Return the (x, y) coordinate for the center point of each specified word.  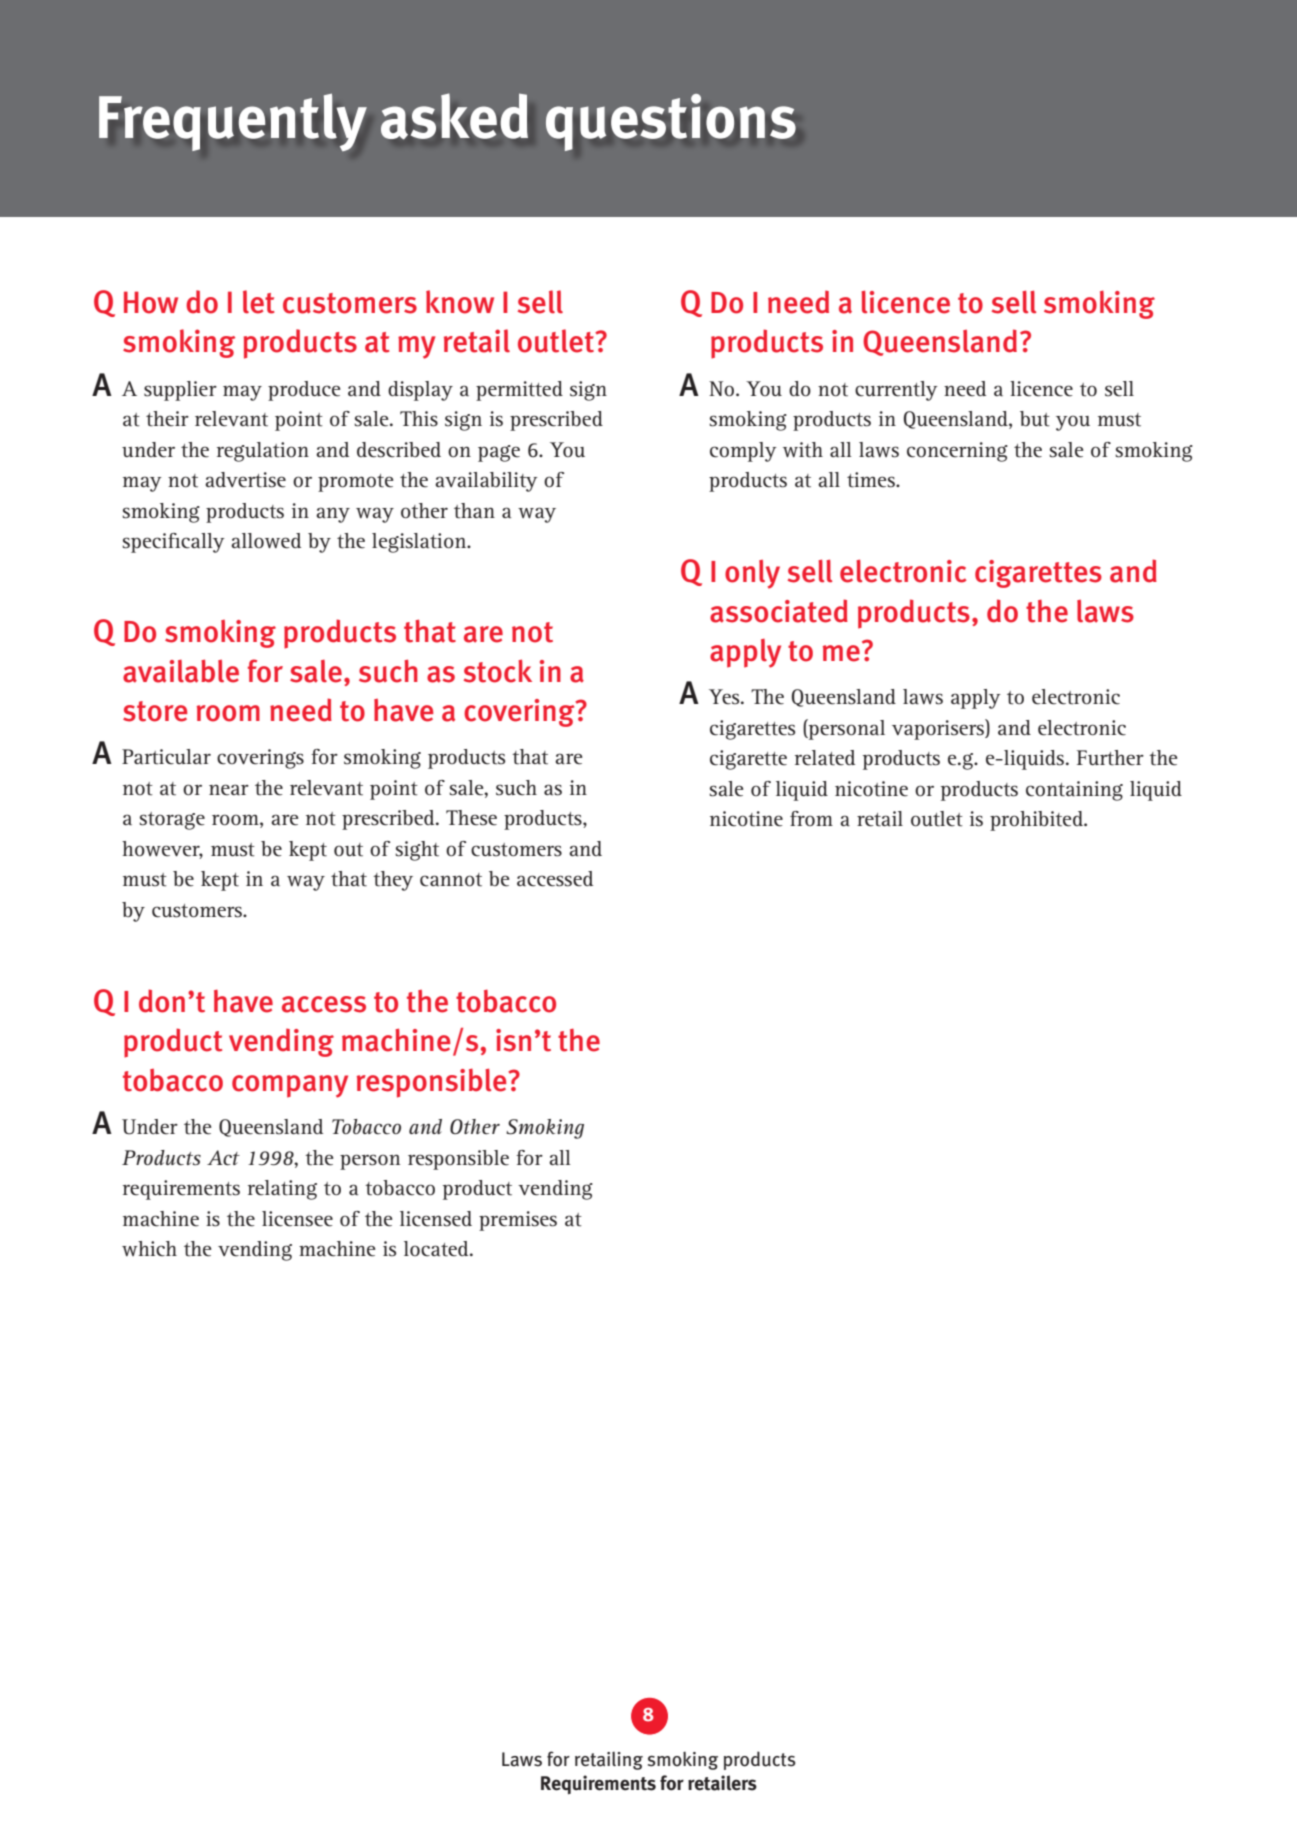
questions (671, 122)
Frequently (233, 122)
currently (896, 391)
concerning (957, 452)
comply (743, 452)
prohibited (1037, 821)
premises (518, 1221)
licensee (297, 1219)
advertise (245, 480)
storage (172, 821)
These (471, 818)
